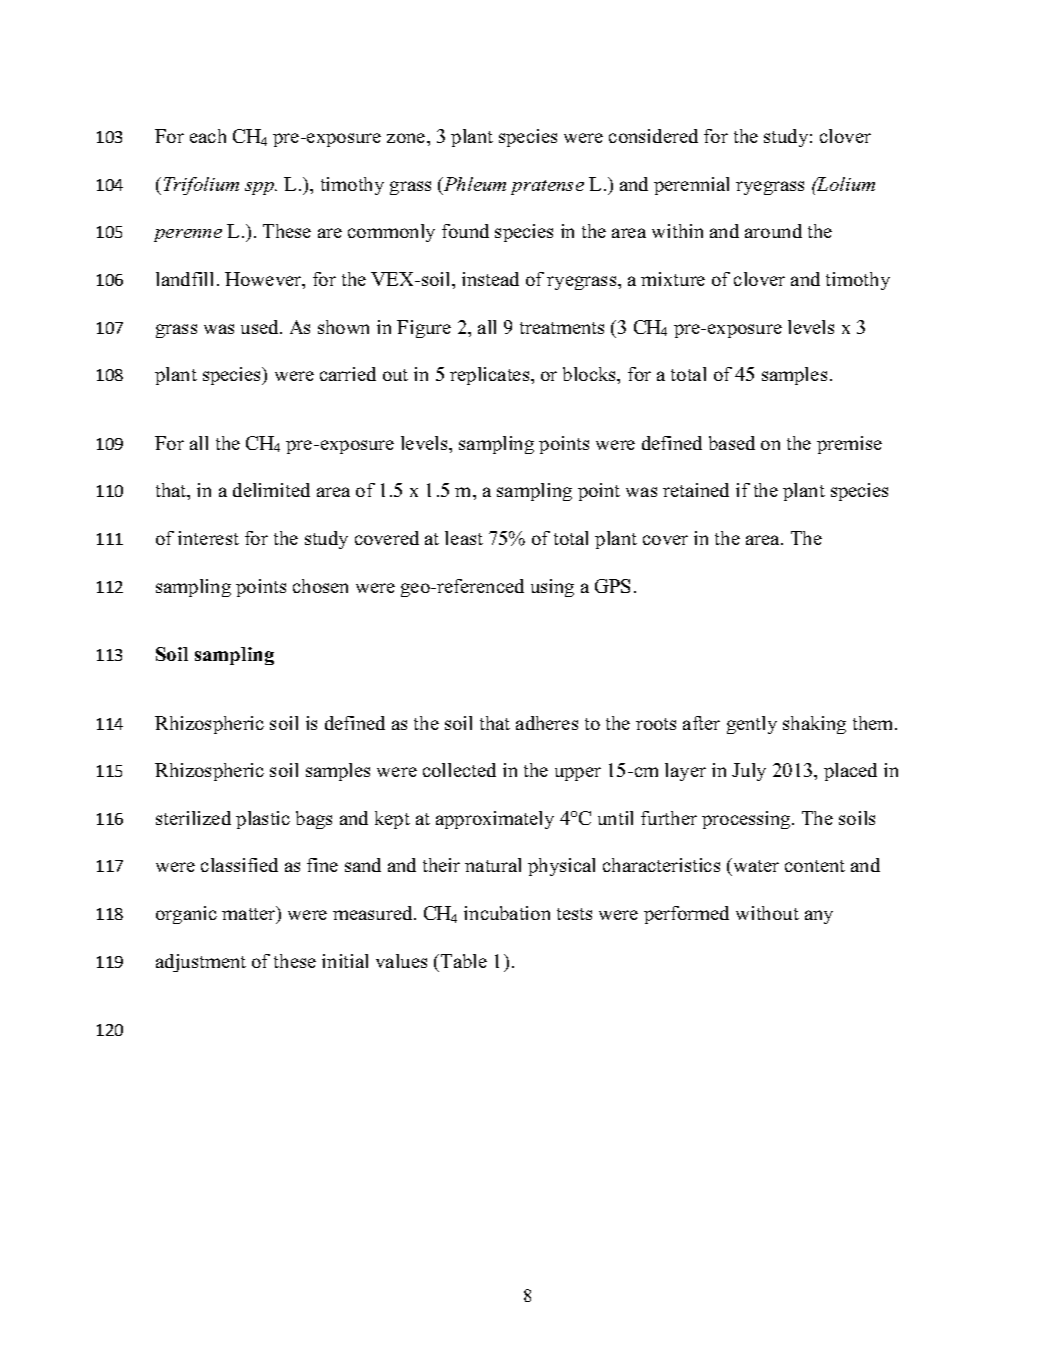  Describe the element at coordinates (491, 376) in the screenshot. I see `replicates` at that location.
